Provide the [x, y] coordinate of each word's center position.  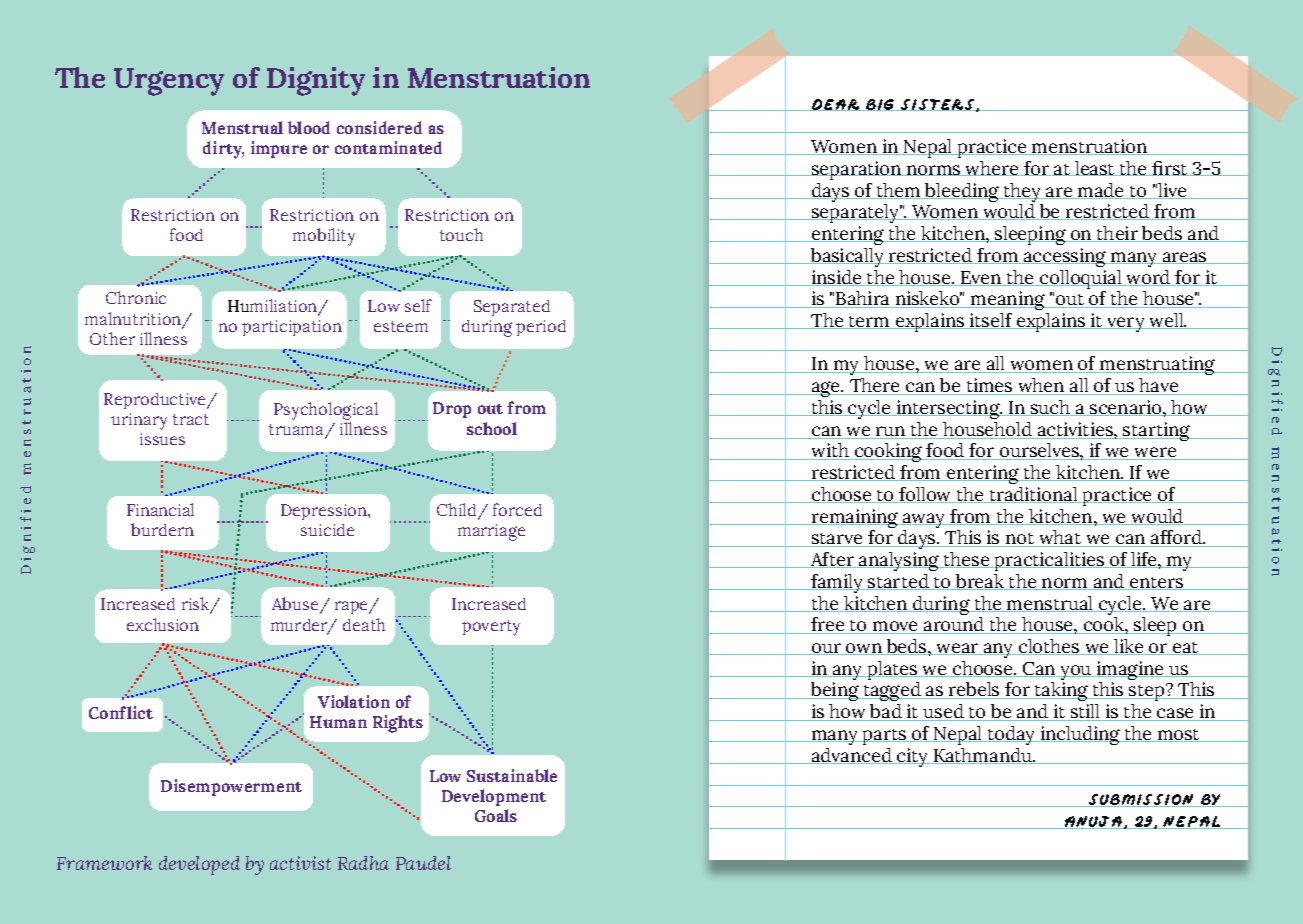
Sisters [938, 105]
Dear [836, 105]
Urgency [169, 82]
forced [517, 509]
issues [162, 439]
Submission [1141, 800]
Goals [496, 815]
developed [199, 865]
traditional [1033, 495]
